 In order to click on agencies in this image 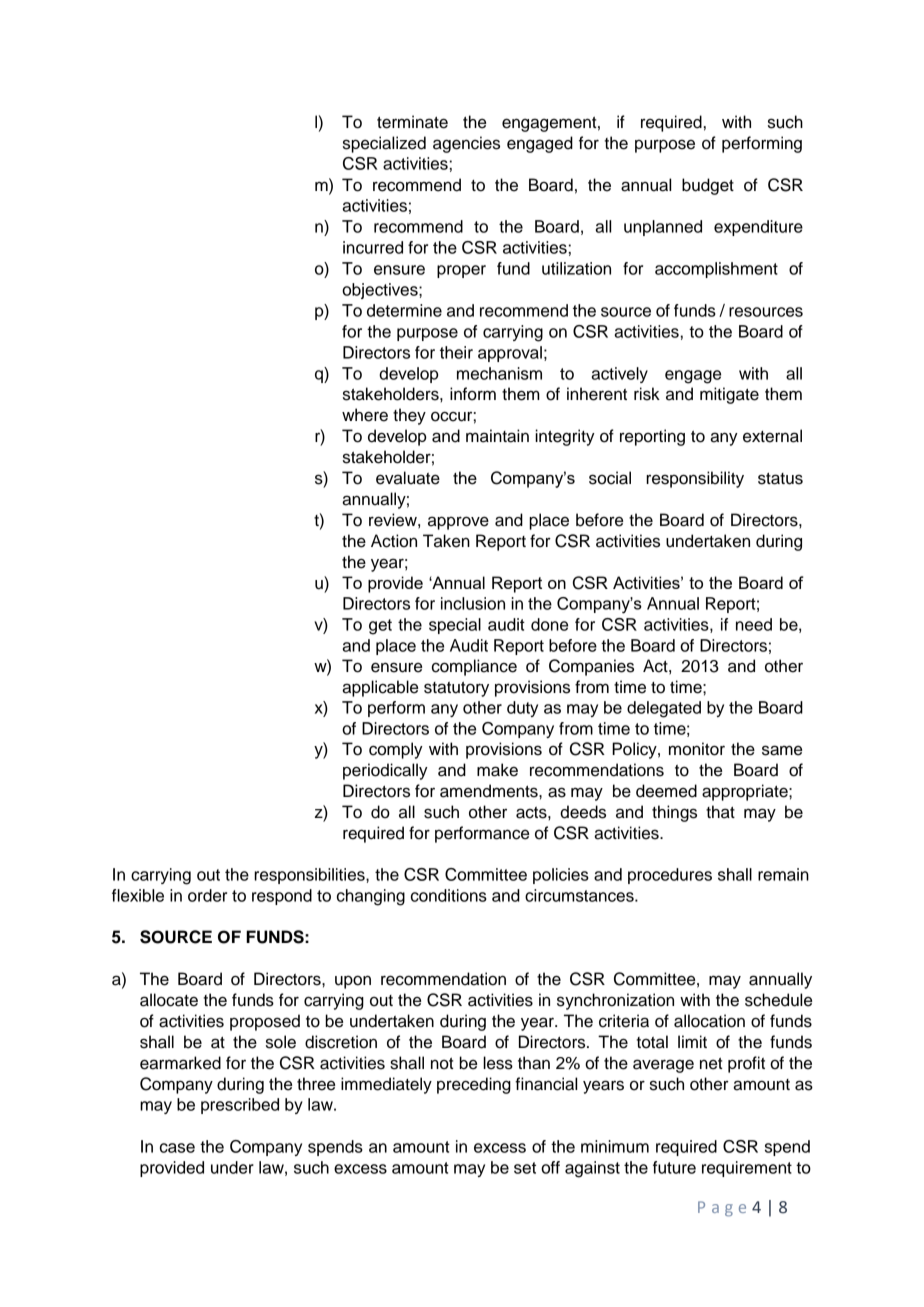, I will do `click(466, 144)`.
